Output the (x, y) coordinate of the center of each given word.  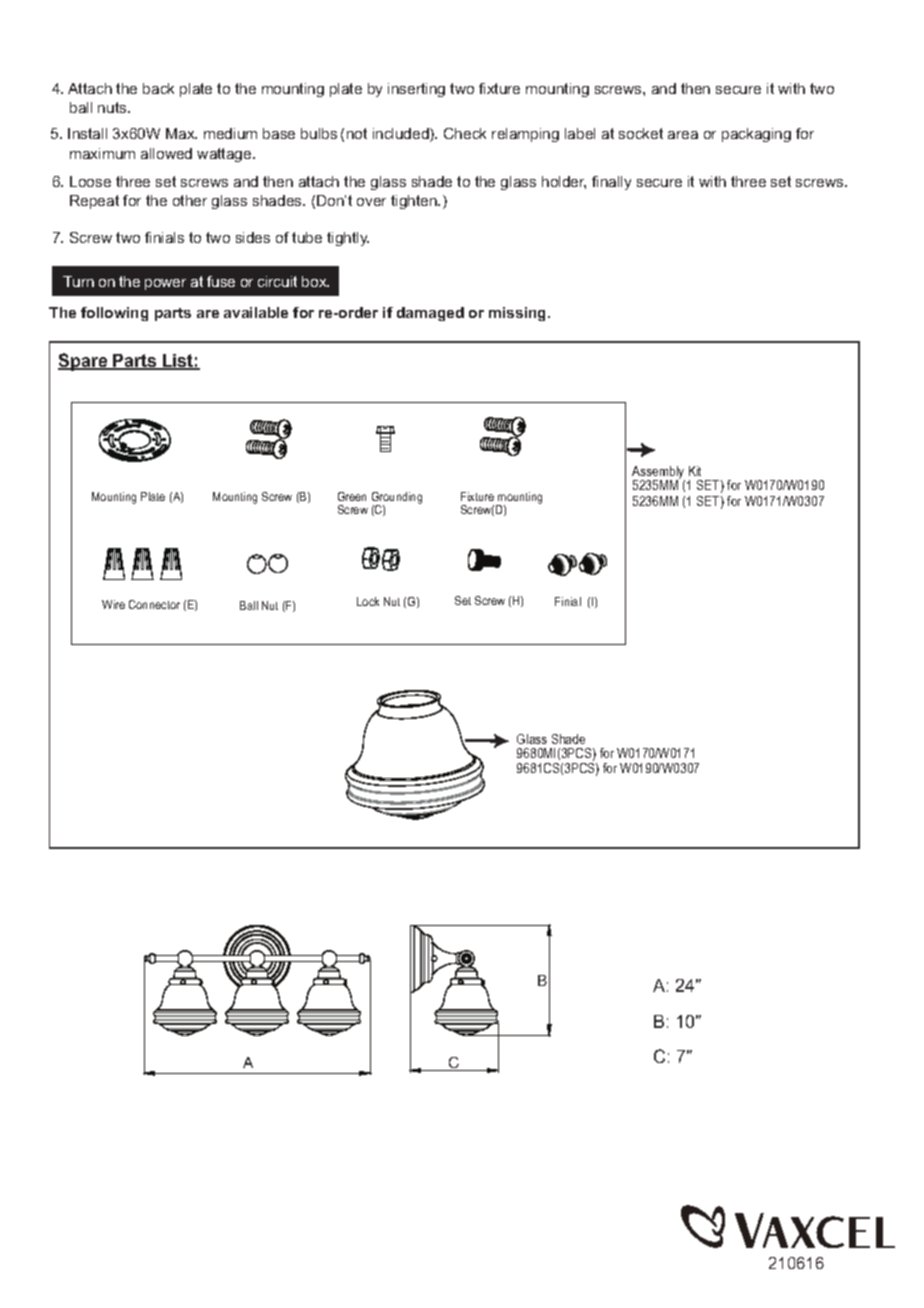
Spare (84, 362)
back (158, 88)
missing (519, 314)
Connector (154, 604)
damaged (430, 314)
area (683, 135)
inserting (416, 90)
